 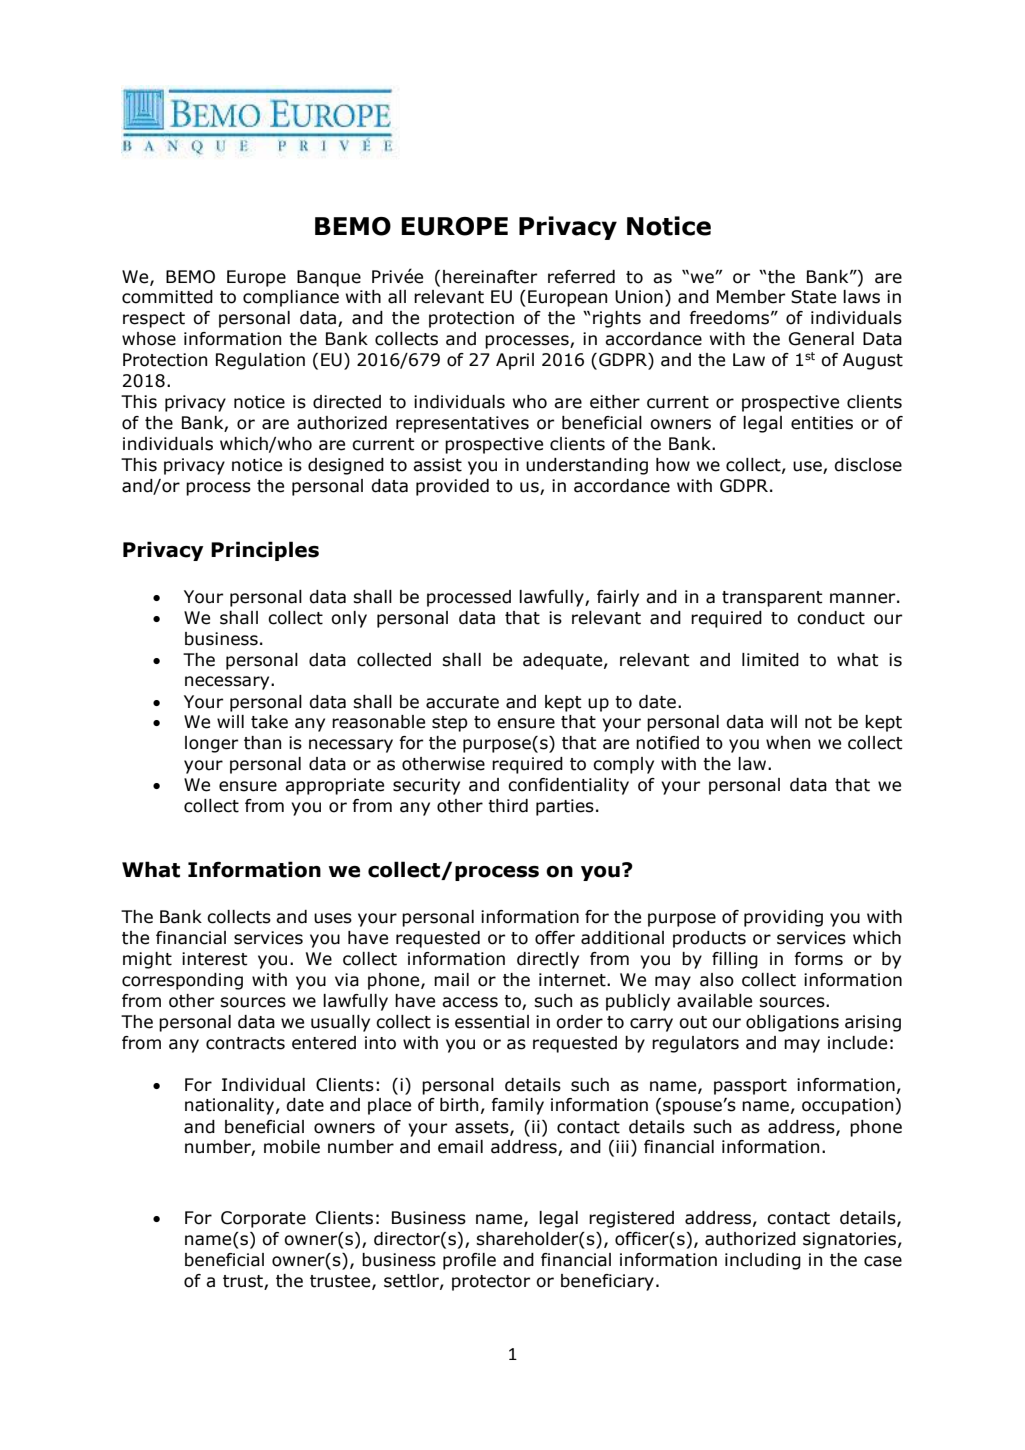 What do you see at coordinates (469, 1261) in the document?
I see `profile` at bounding box center [469, 1261].
